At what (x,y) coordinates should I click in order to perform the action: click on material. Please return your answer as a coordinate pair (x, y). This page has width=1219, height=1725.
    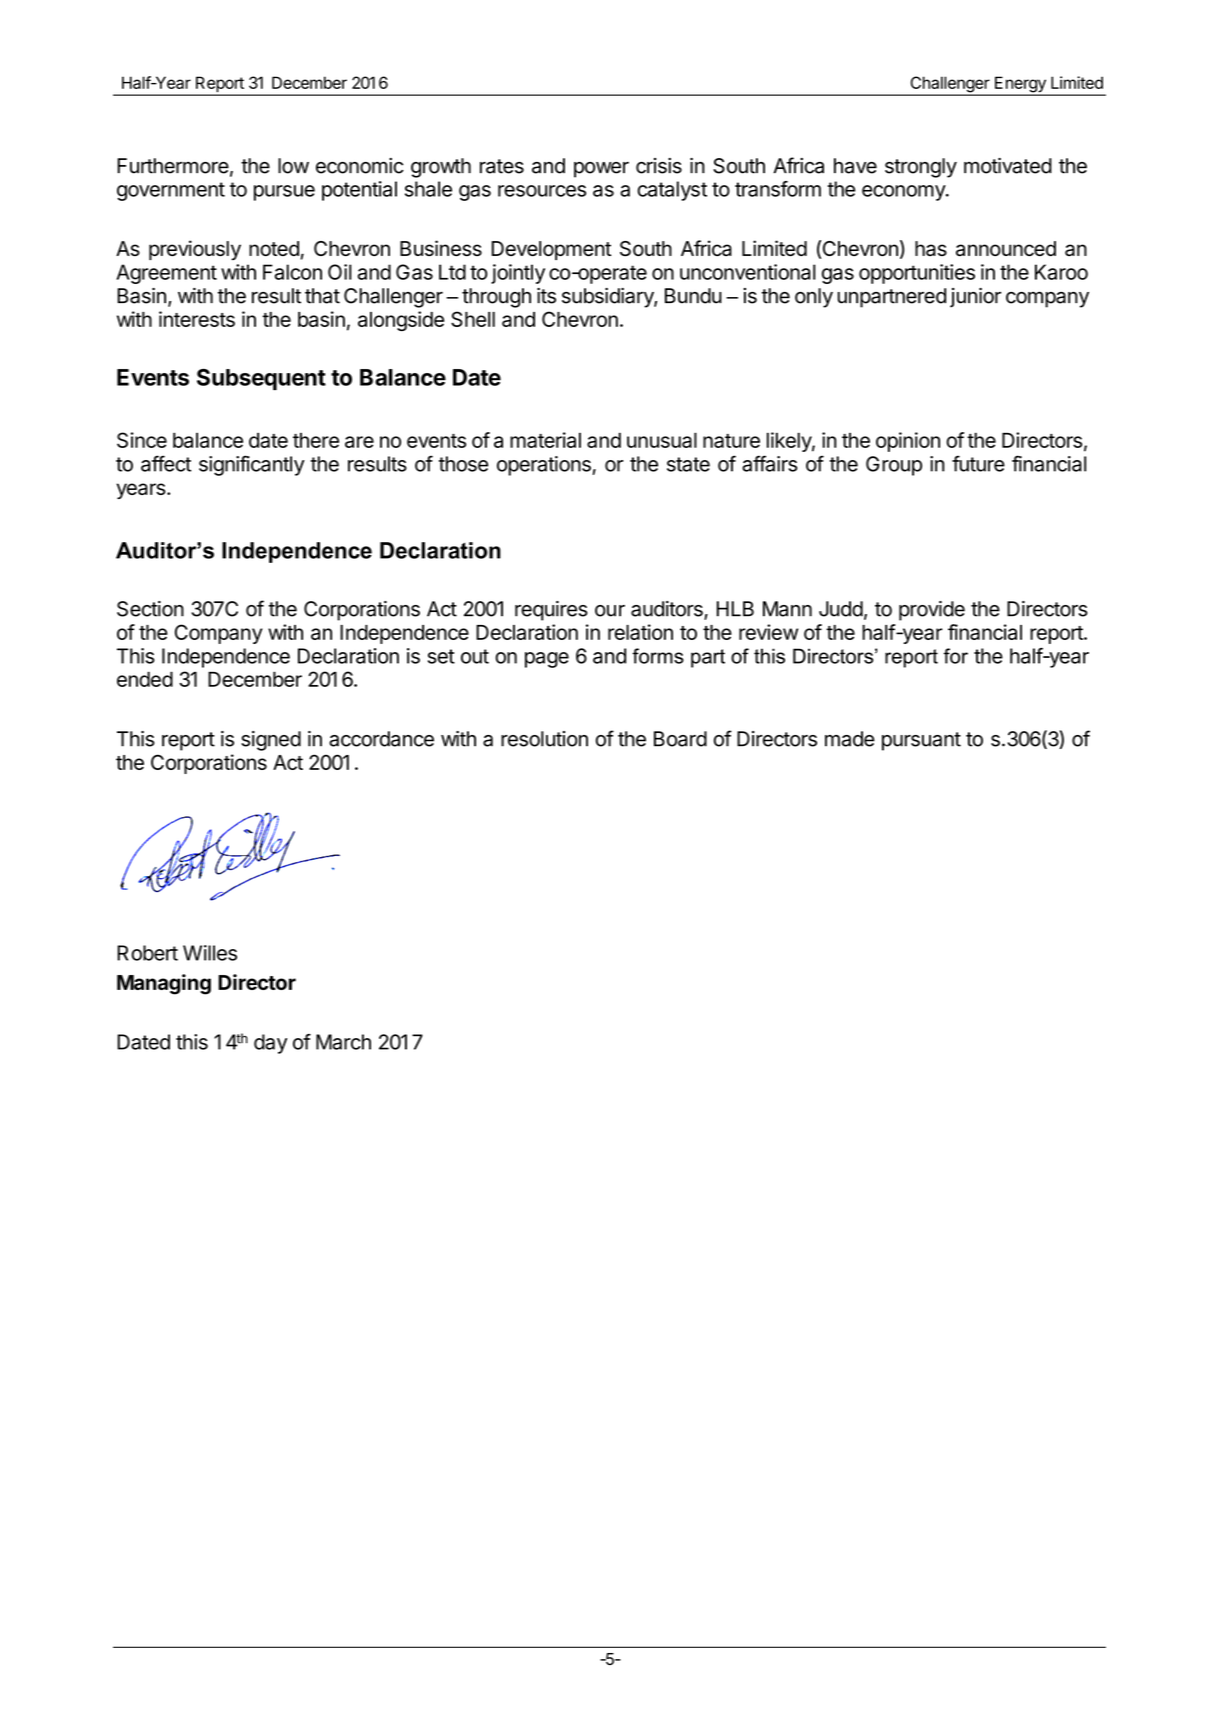
    Looking at the image, I should click on (545, 440).
